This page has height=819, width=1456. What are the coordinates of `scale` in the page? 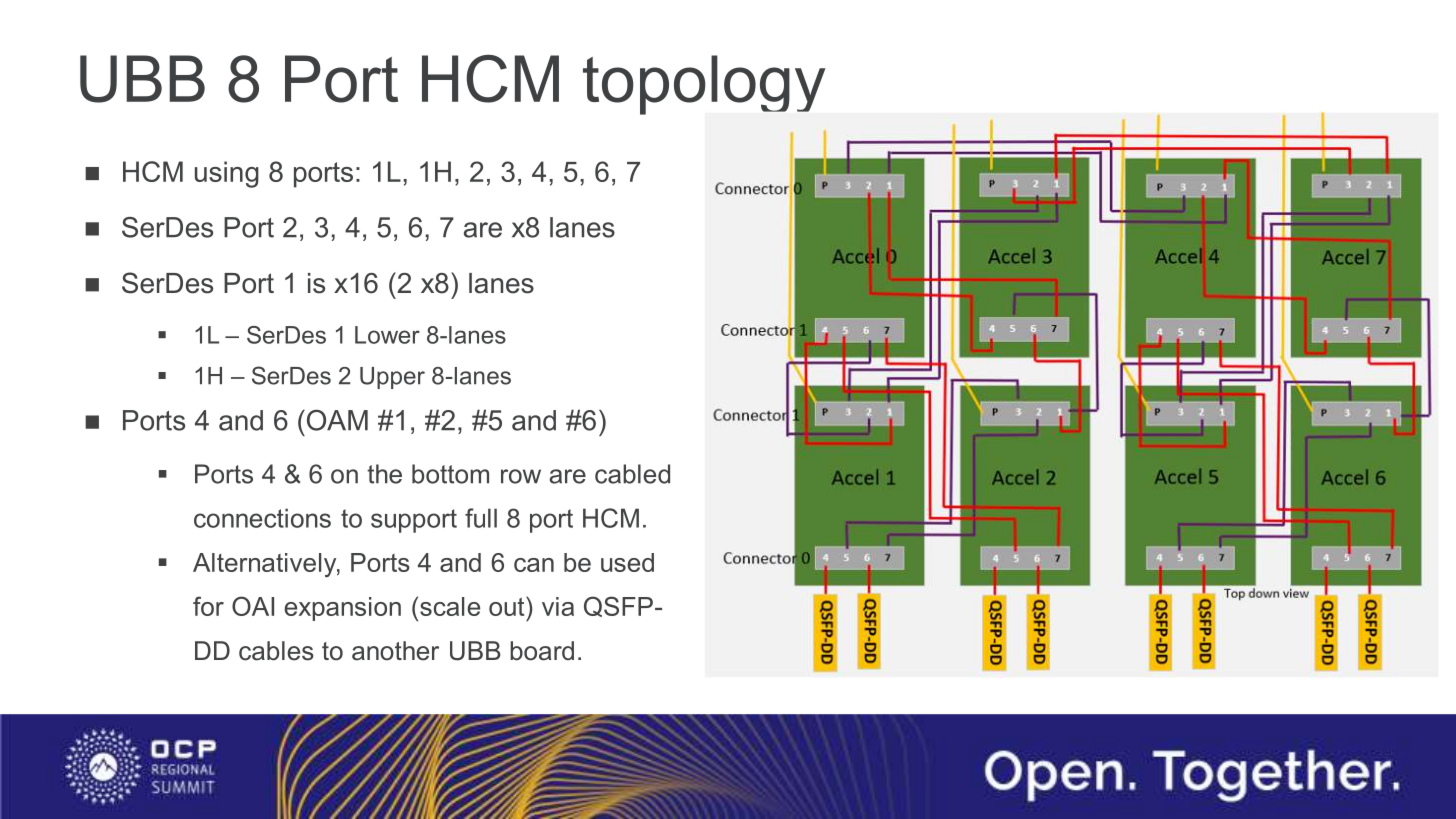 It's located at (450, 606).
